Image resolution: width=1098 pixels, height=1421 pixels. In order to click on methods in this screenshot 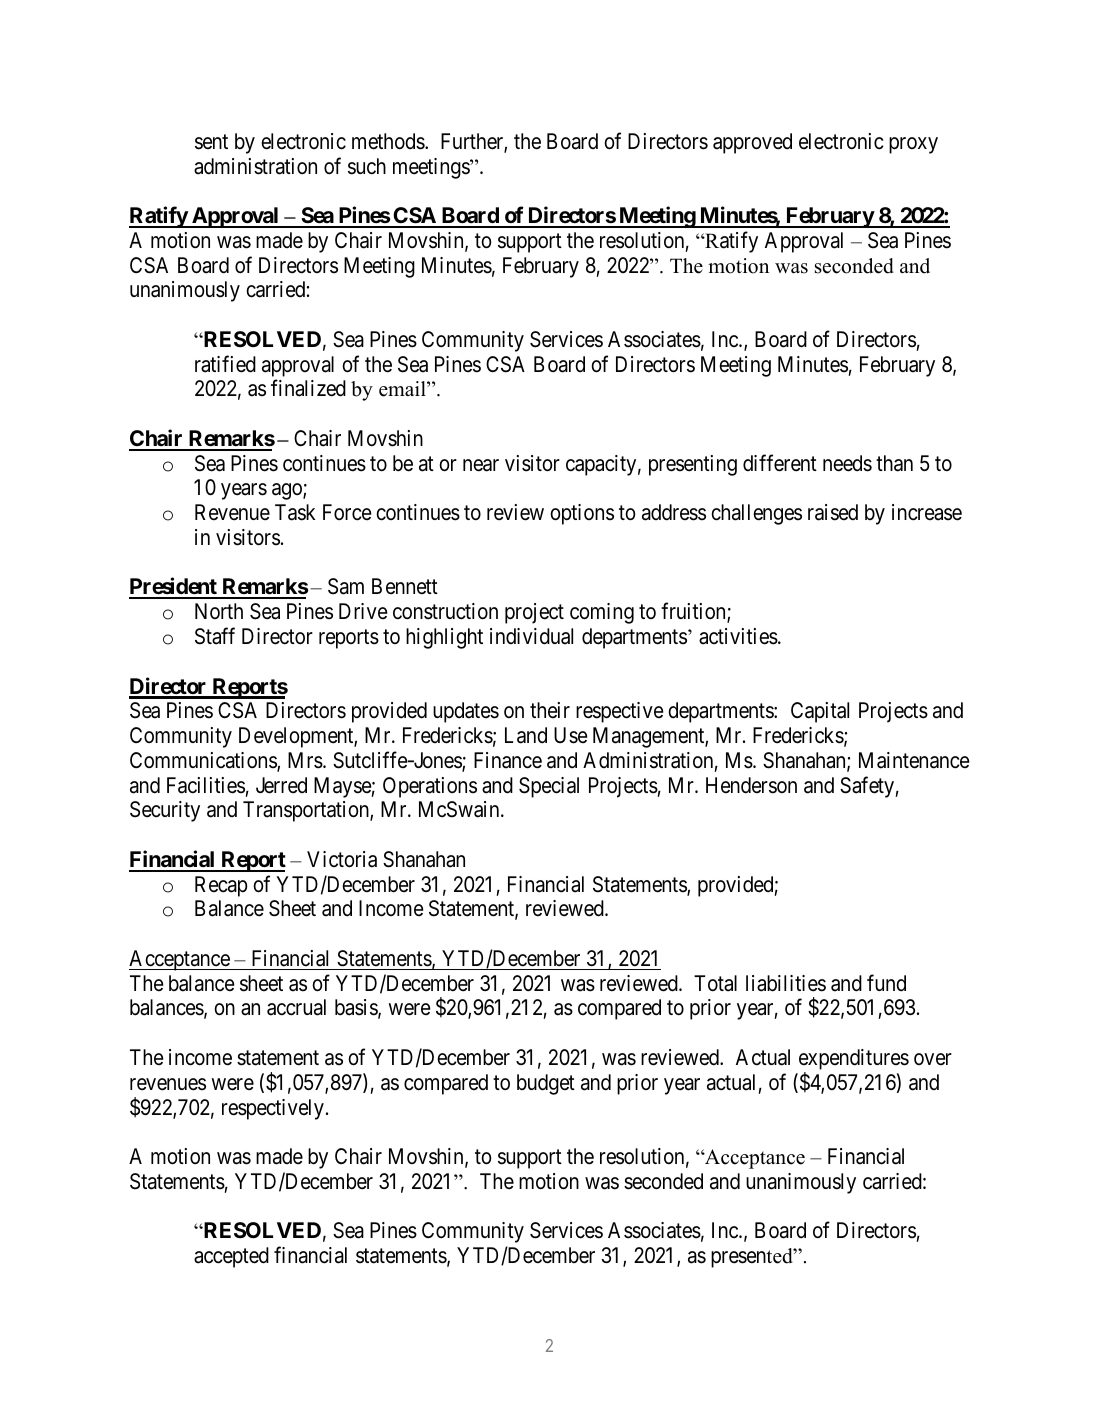, I will do `click(389, 141)`.
